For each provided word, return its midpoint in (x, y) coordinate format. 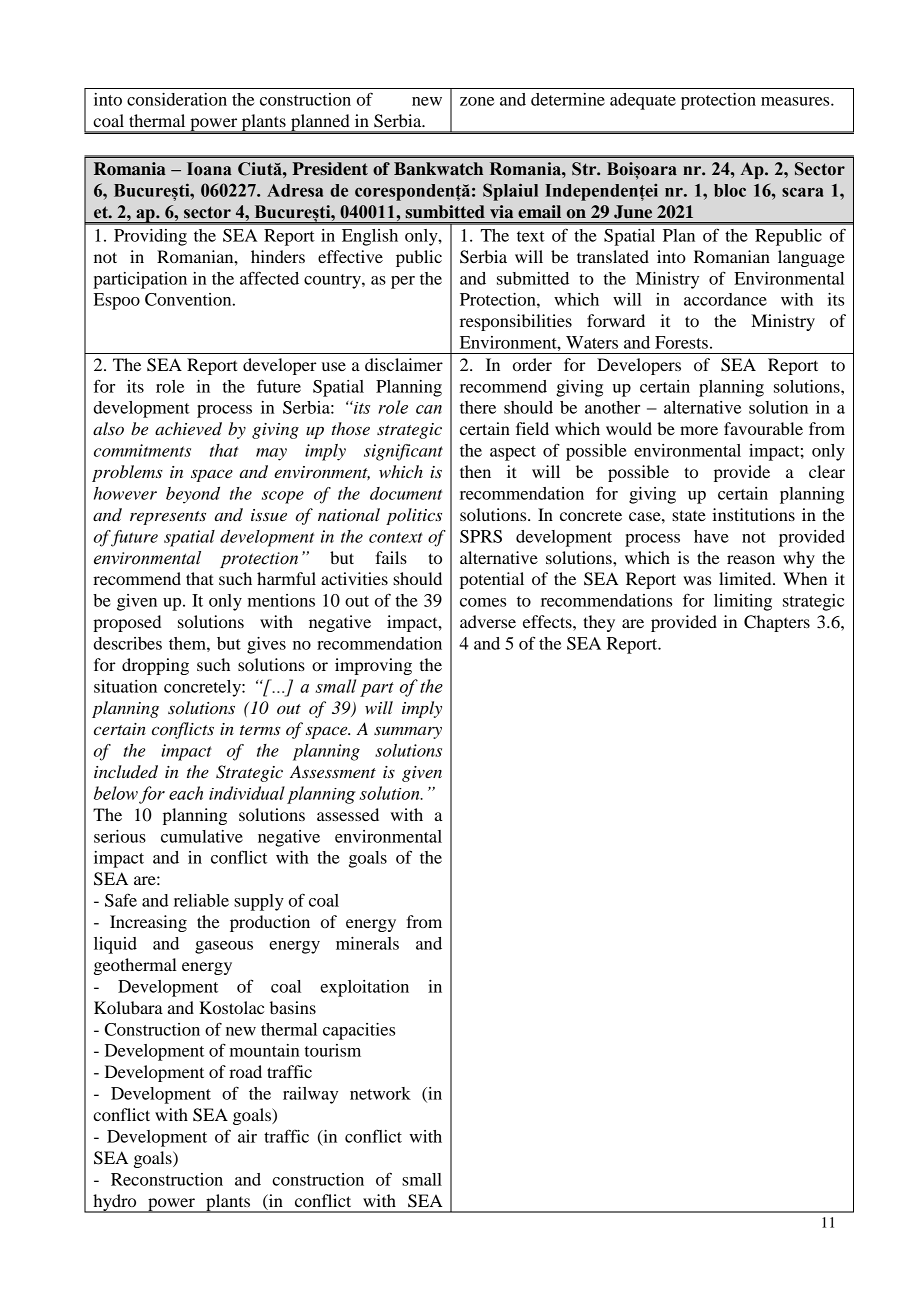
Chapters (777, 623)
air (247, 1136)
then (475, 471)
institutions (753, 514)
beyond (193, 495)
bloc (730, 190)
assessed (348, 814)
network (380, 1093)
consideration (177, 99)
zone (477, 101)
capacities (359, 1031)
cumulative (202, 836)
